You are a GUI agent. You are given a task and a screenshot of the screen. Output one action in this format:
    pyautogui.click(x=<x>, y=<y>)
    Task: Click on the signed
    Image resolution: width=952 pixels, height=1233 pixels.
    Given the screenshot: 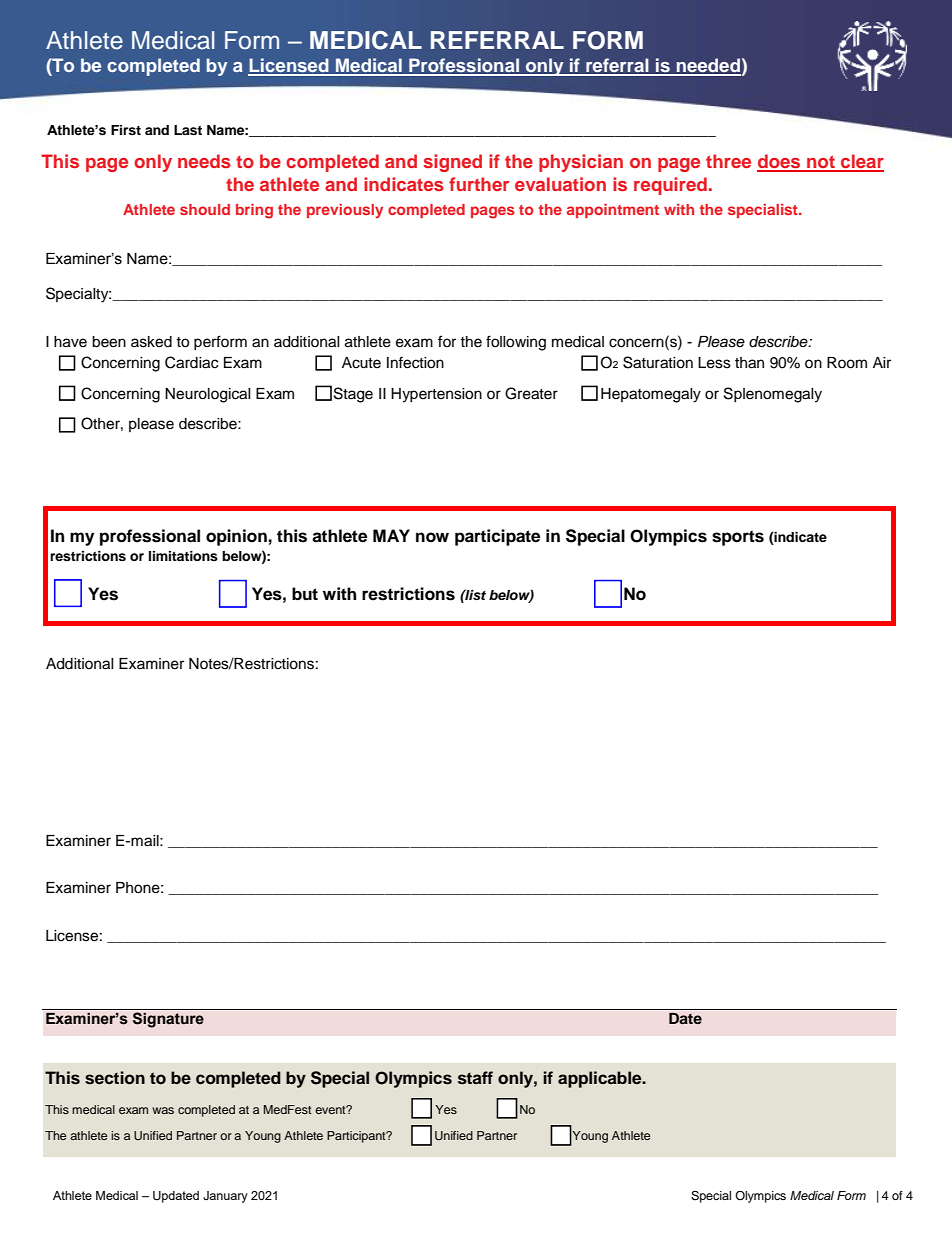 What is the action you would take?
    pyautogui.click(x=452, y=163)
